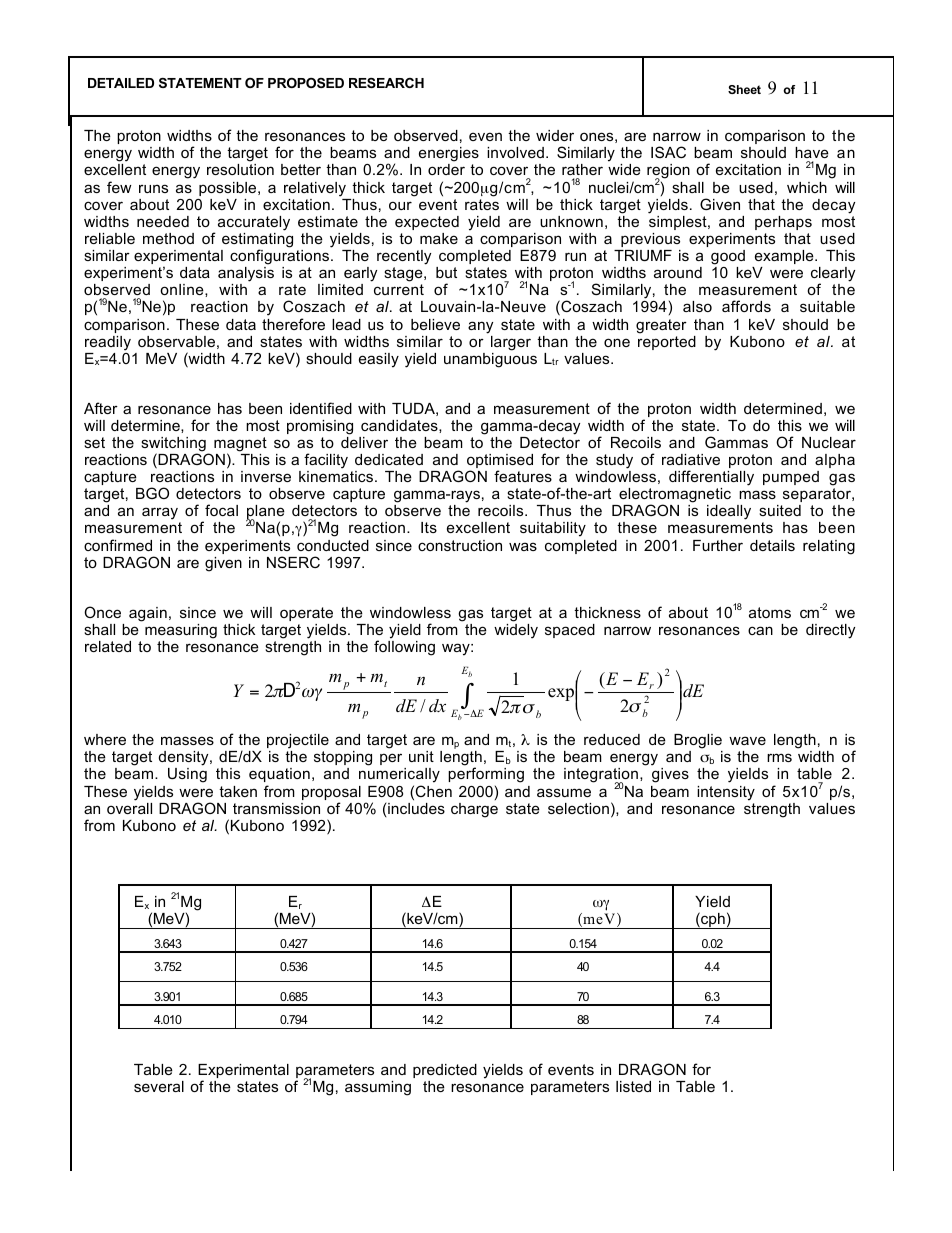 The width and height of the screenshot is (952, 1233). Describe the element at coordinates (445, 1071) in the screenshot. I see `predicted` at that location.
